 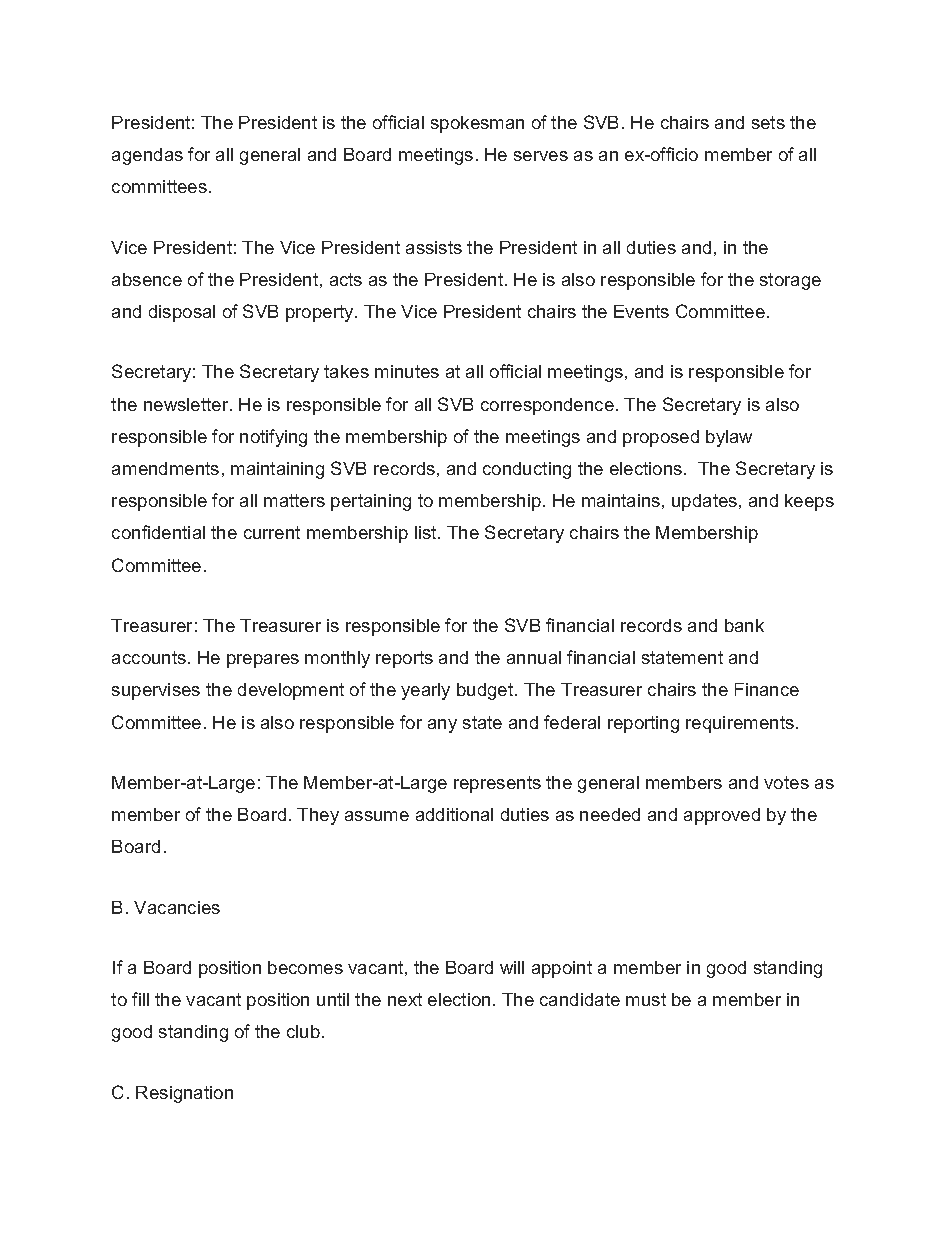 What do you see at coordinates (187, 404) in the document?
I see `newsletter` at bounding box center [187, 404].
